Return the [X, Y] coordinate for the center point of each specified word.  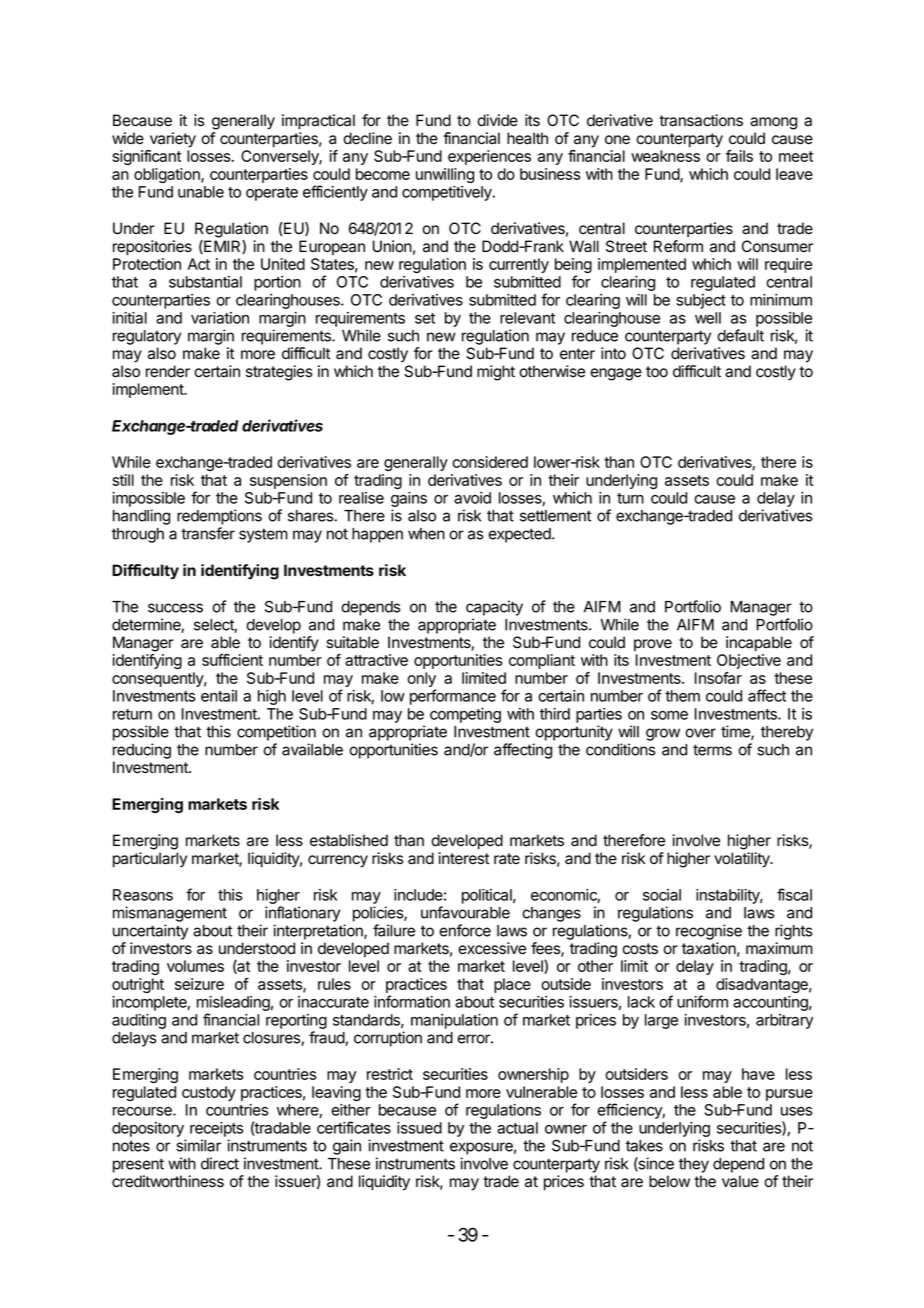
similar [198, 1145]
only [421, 681]
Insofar [718, 678]
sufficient [232, 660]
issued [419, 1128]
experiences [489, 157]
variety [173, 140]
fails [739, 156]
